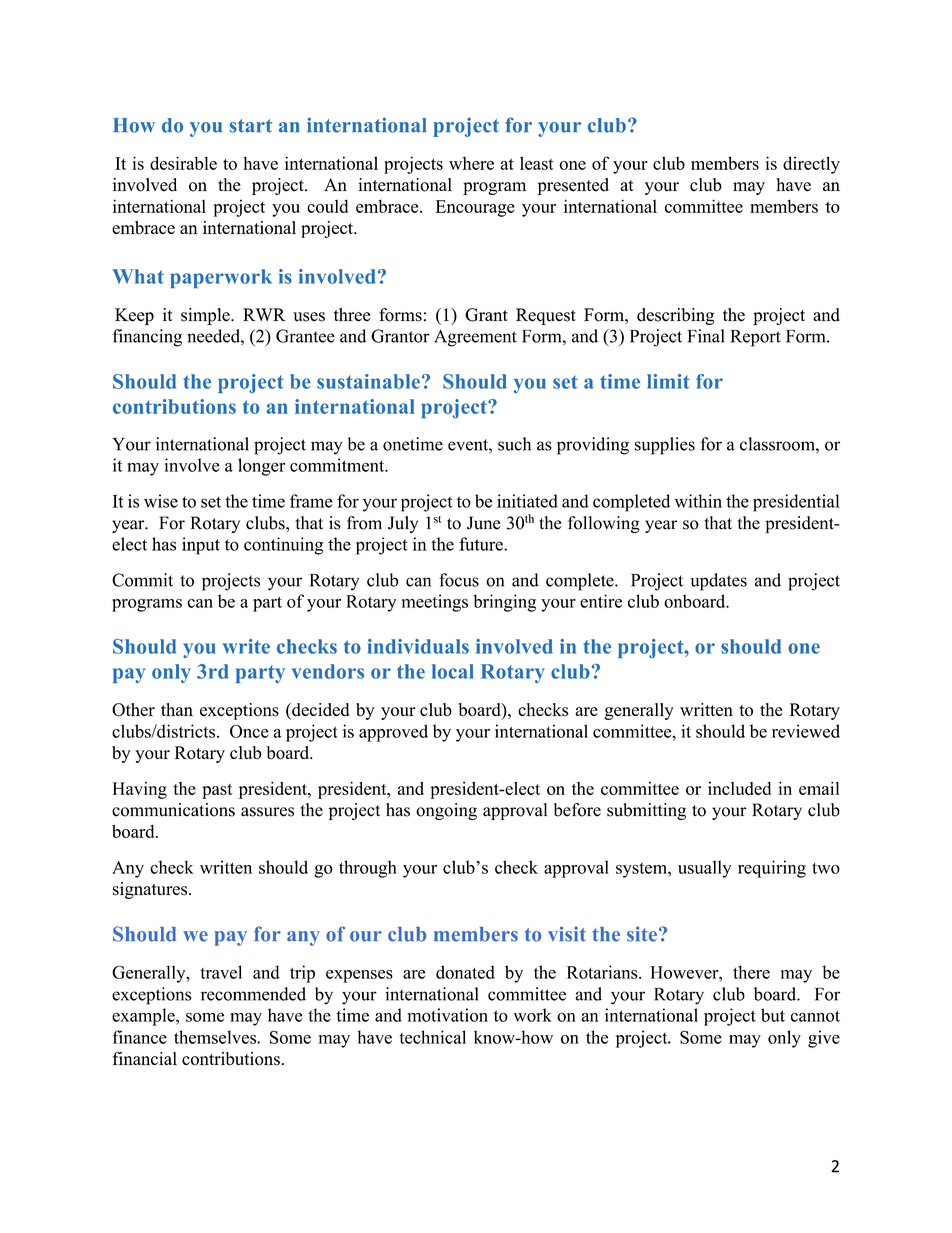  I want to click on supplies, so click(665, 446).
